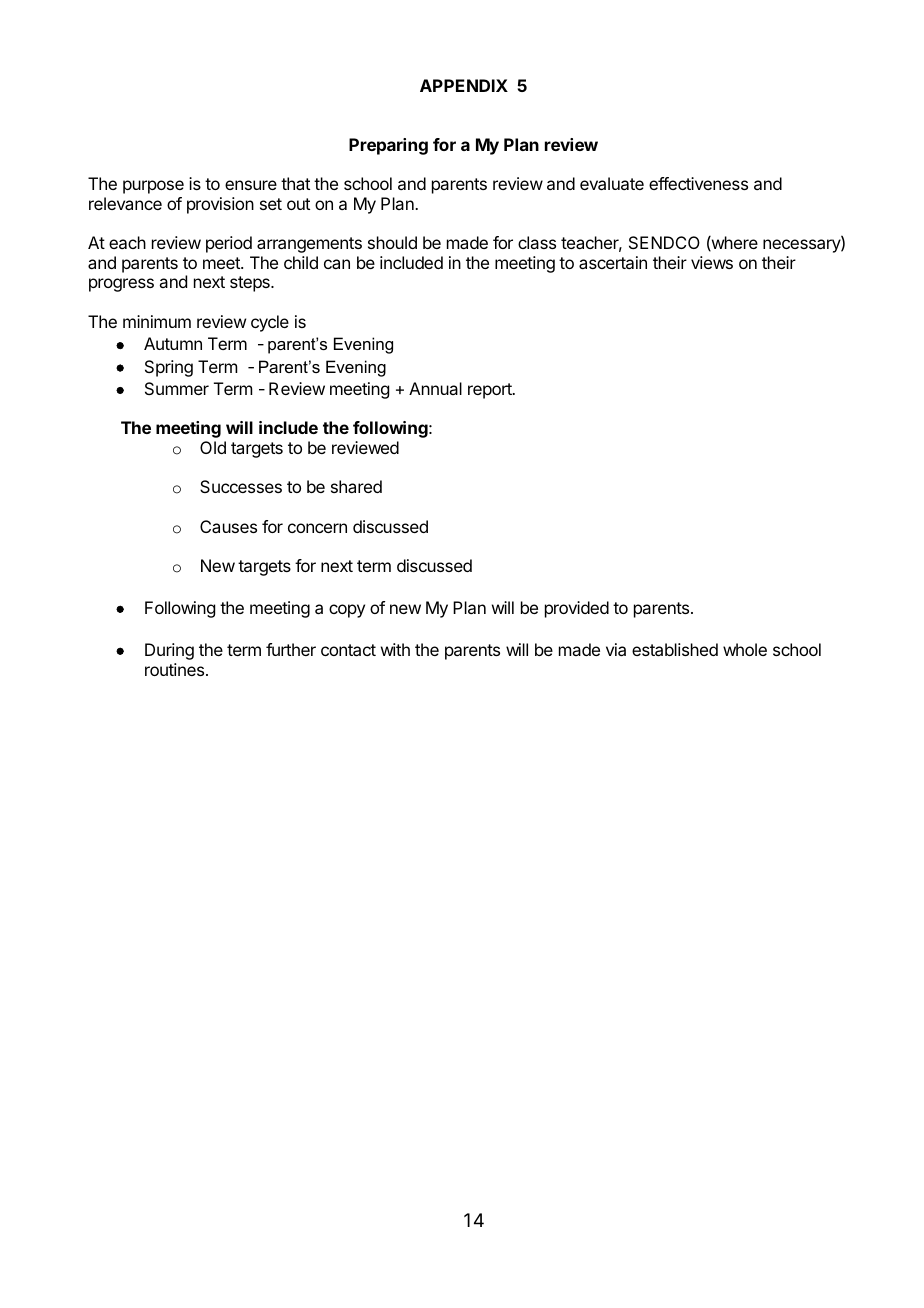  I want to click on Old, so click(213, 447).
